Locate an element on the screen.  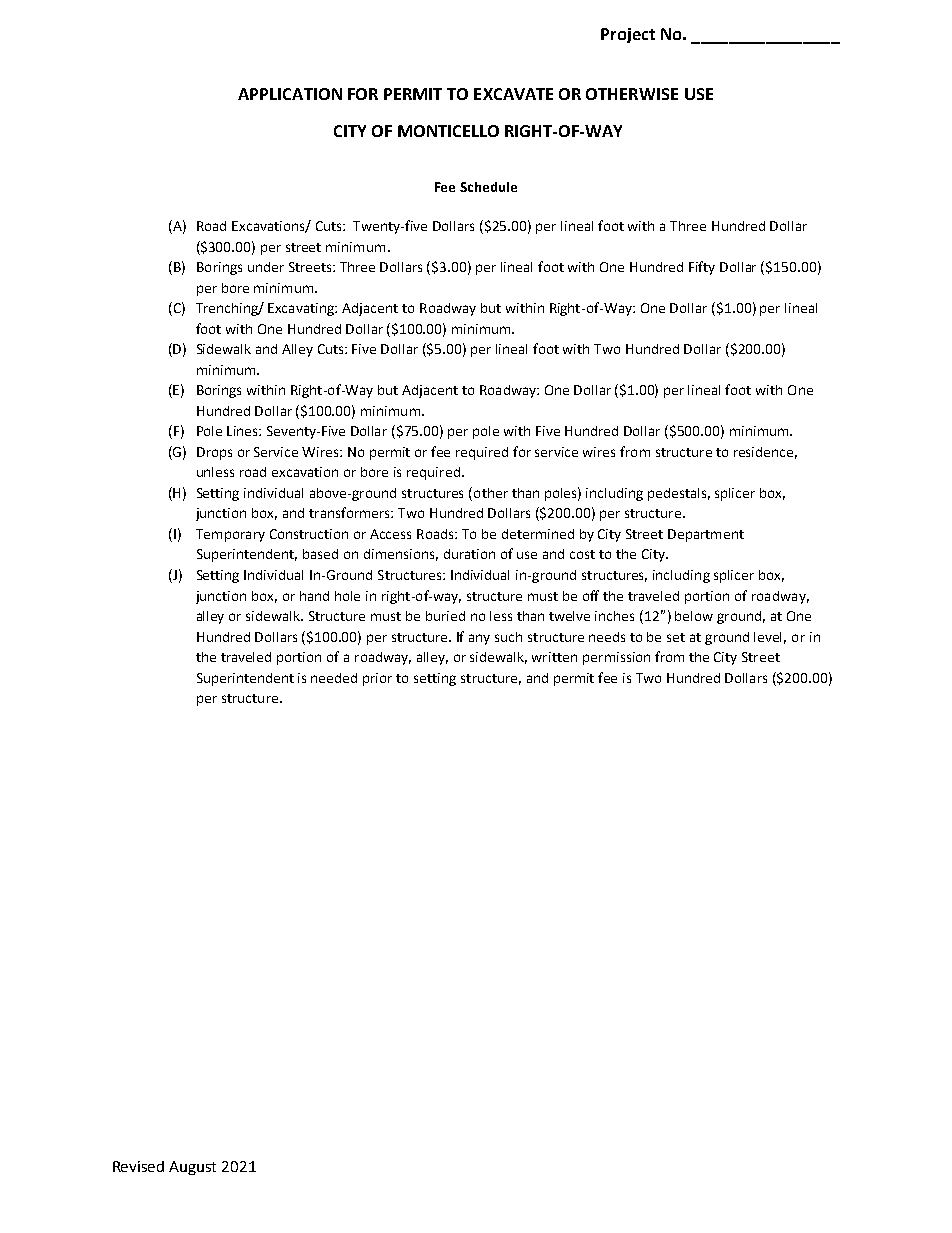
MONTICELLO is located at coordinates (448, 131).
